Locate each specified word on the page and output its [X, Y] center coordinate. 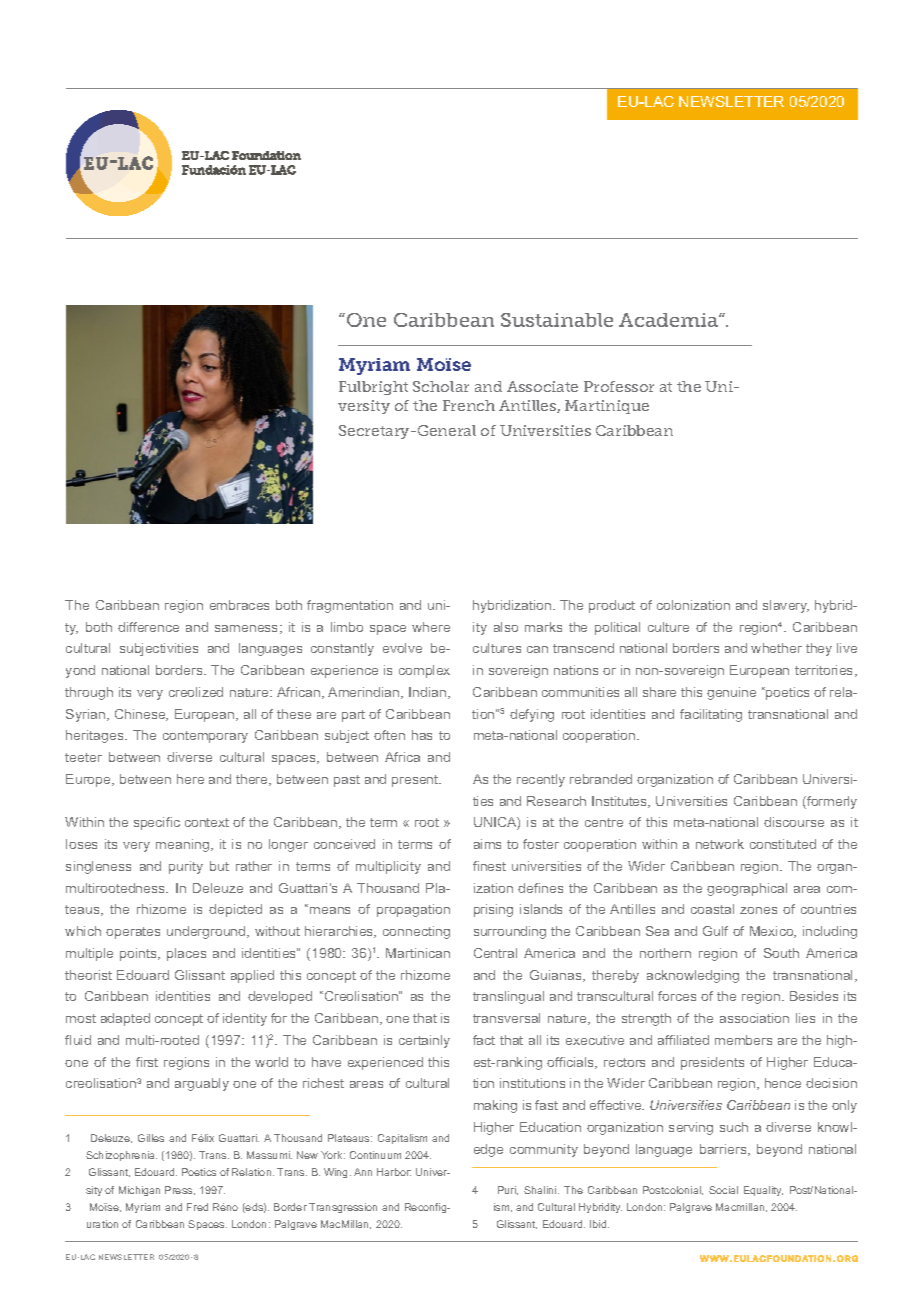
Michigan [139, 1191]
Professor [619, 386]
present [416, 781]
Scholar [441, 386]
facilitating [711, 715]
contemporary [205, 737]
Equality [763, 1191]
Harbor [394, 1172]
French [469, 405]
